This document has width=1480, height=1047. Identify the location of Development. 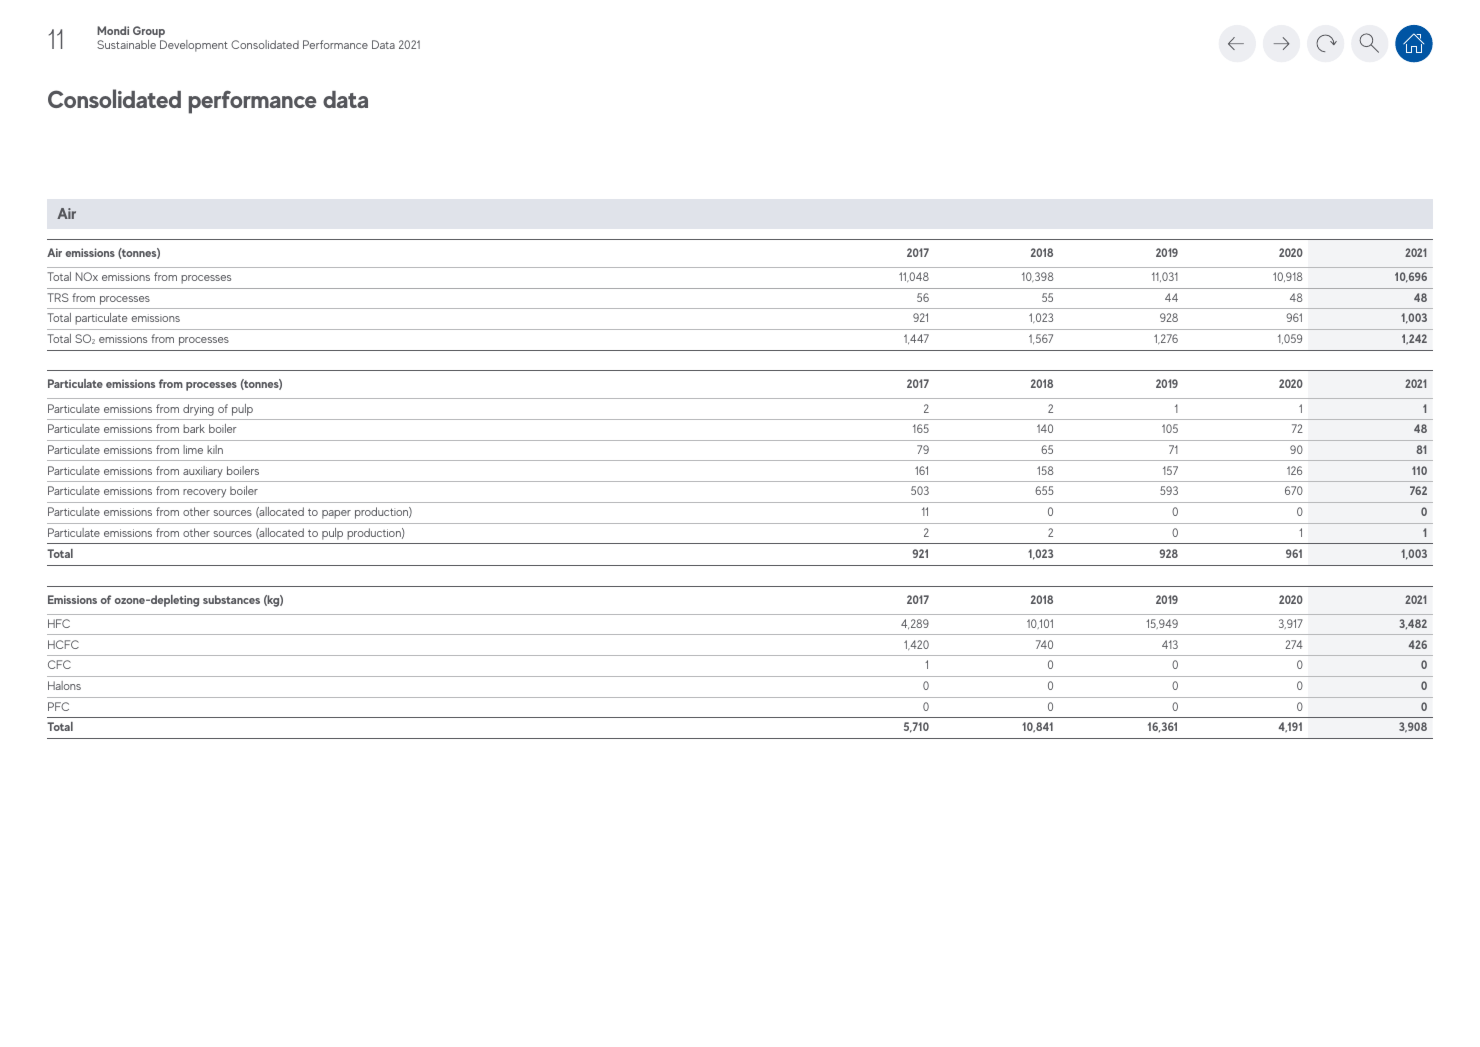
(194, 46).
